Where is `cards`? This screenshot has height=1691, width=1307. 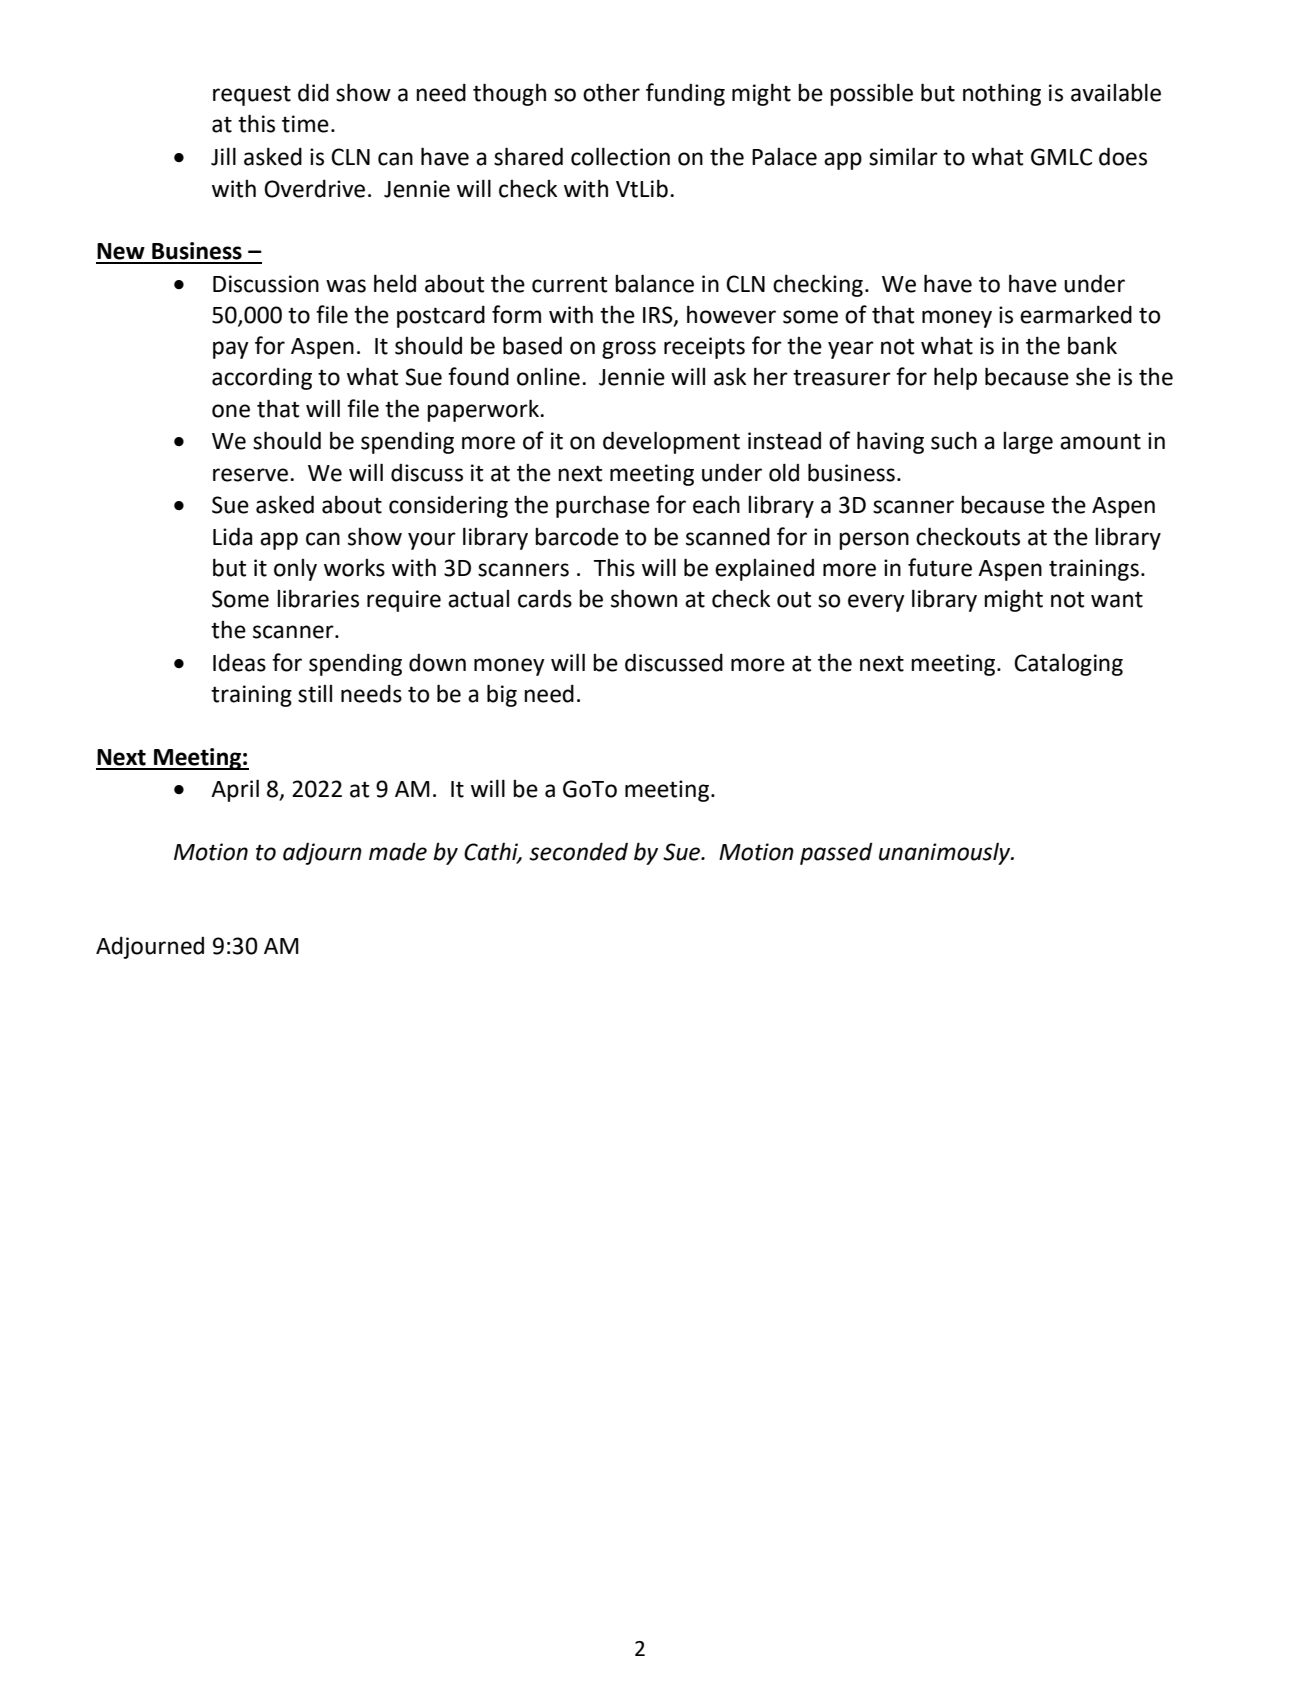 cards is located at coordinates (545, 598).
